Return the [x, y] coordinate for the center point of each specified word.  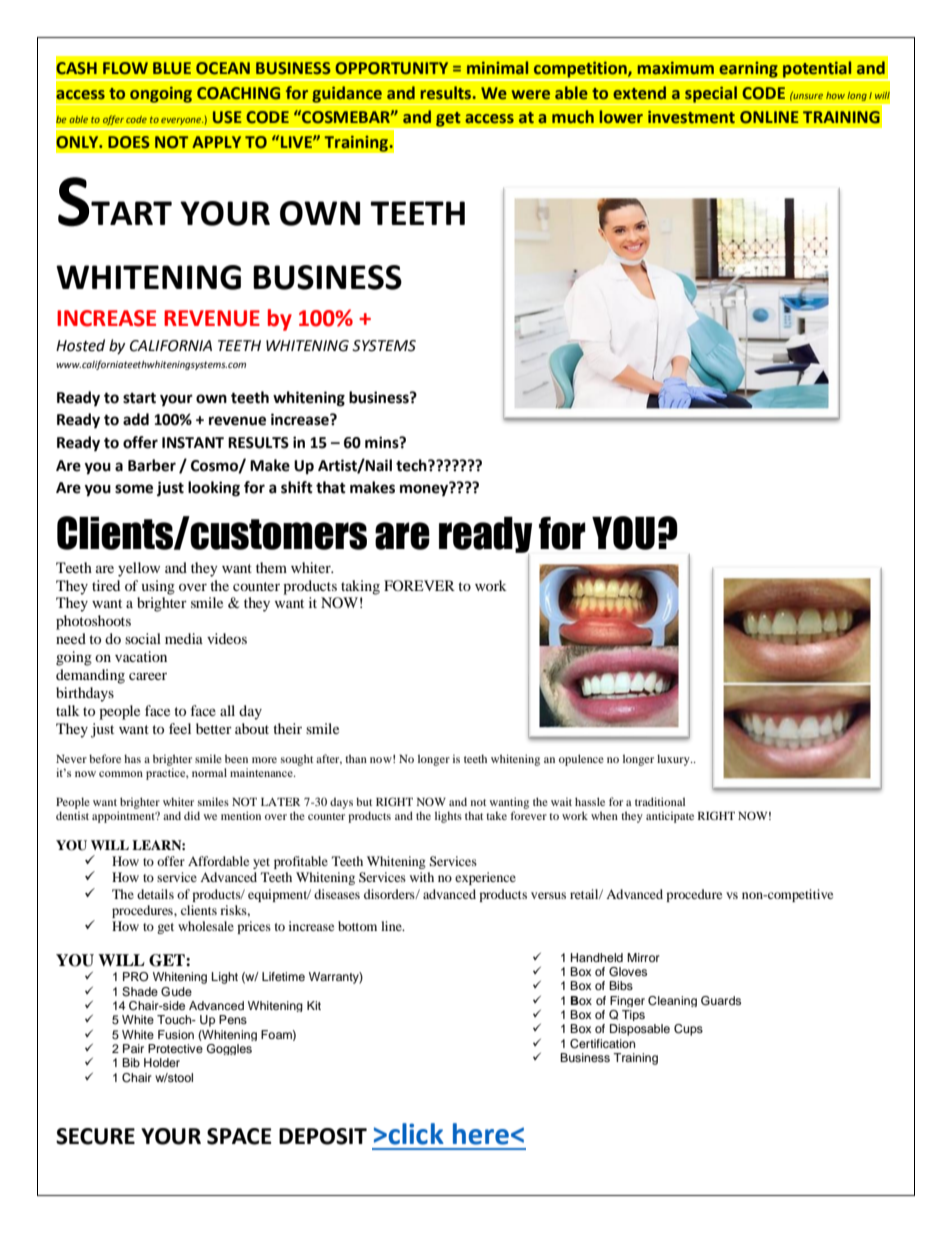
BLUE [172, 68]
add [136, 419]
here [481, 1134]
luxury [674, 760]
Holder [162, 1062]
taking [360, 587]
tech [412, 465]
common [121, 774]
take [496, 815]
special [711, 94]
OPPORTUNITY [391, 68]
